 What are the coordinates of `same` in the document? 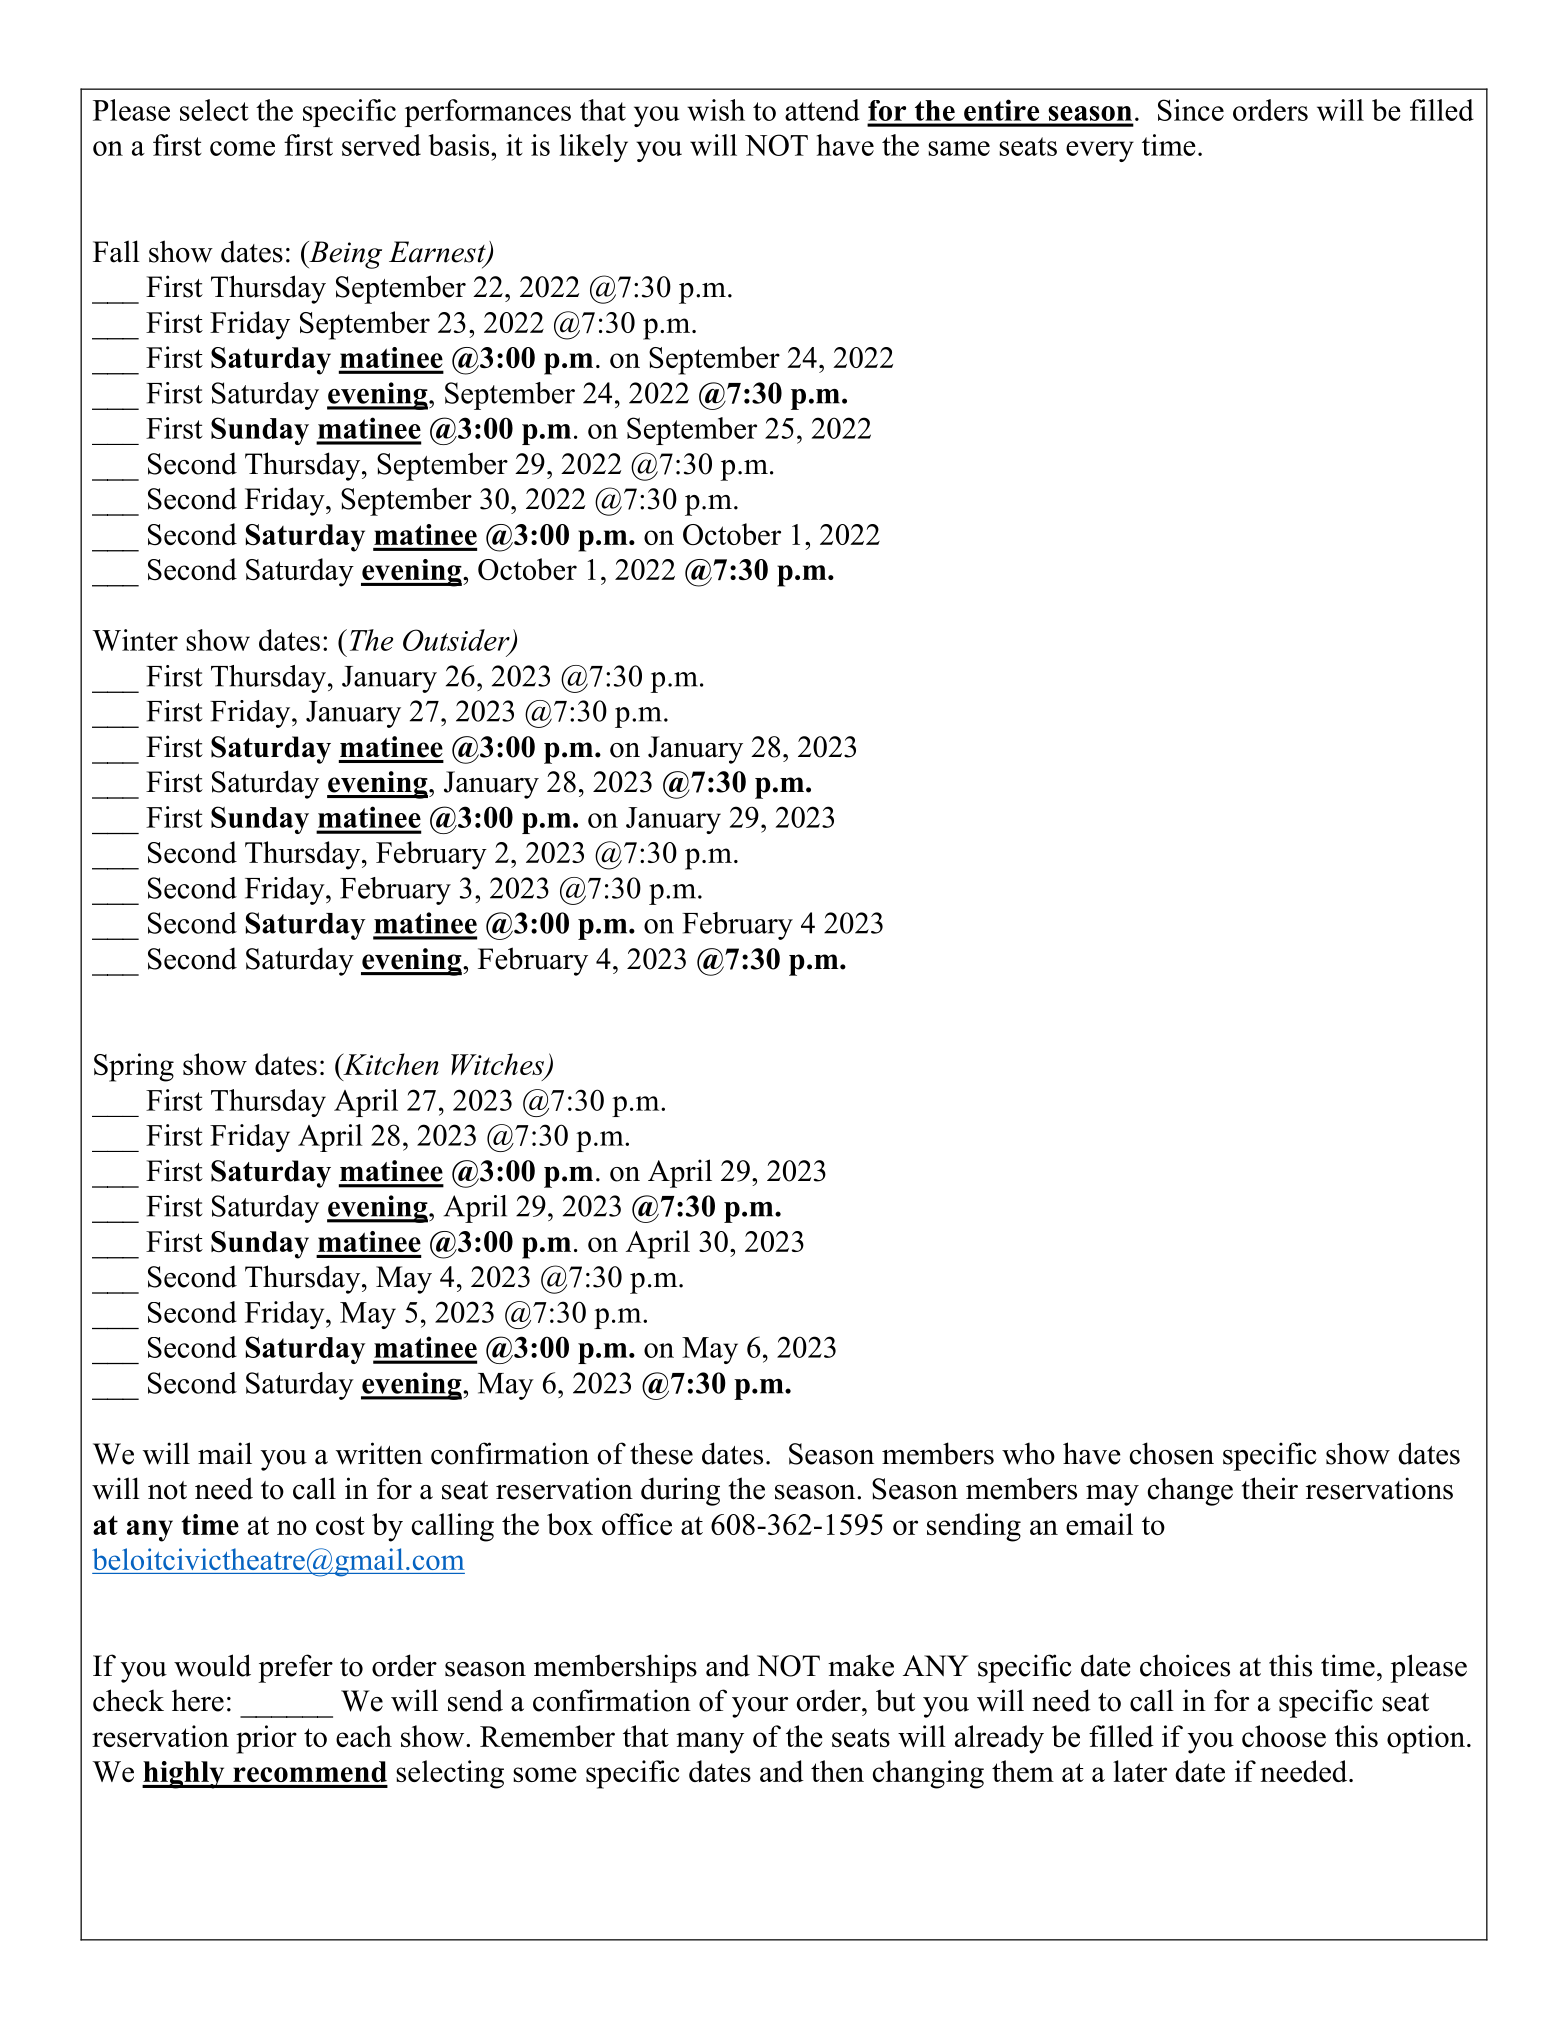 It's located at (959, 148).
